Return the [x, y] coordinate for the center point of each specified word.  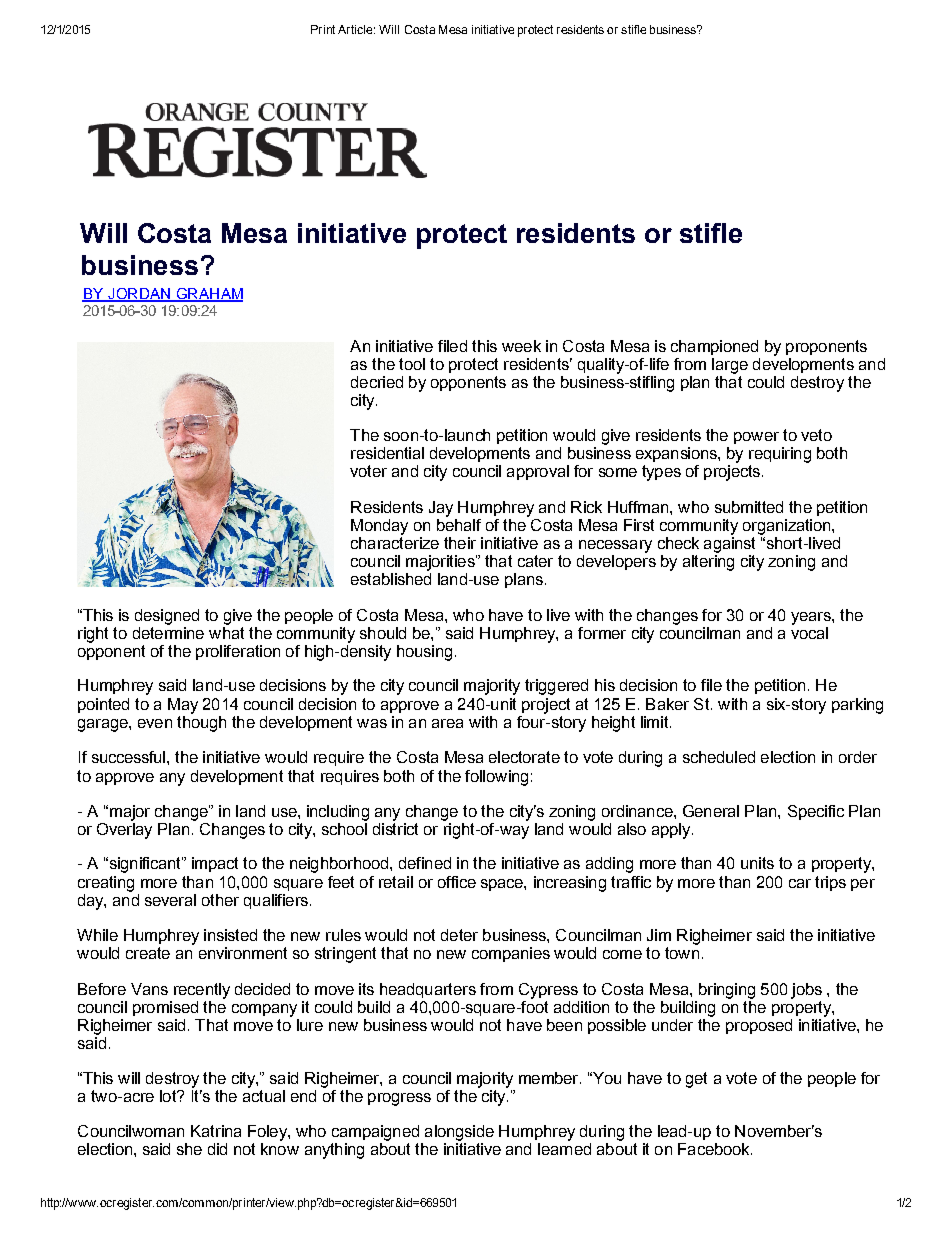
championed [714, 347]
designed [167, 617]
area [447, 723]
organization [786, 527]
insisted [230, 935]
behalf [459, 523]
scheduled [719, 757]
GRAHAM [208, 295]
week [521, 346]
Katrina [216, 1131]
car [800, 883]
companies [511, 954]
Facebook [715, 1149]
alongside [459, 1133]
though [201, 722]
